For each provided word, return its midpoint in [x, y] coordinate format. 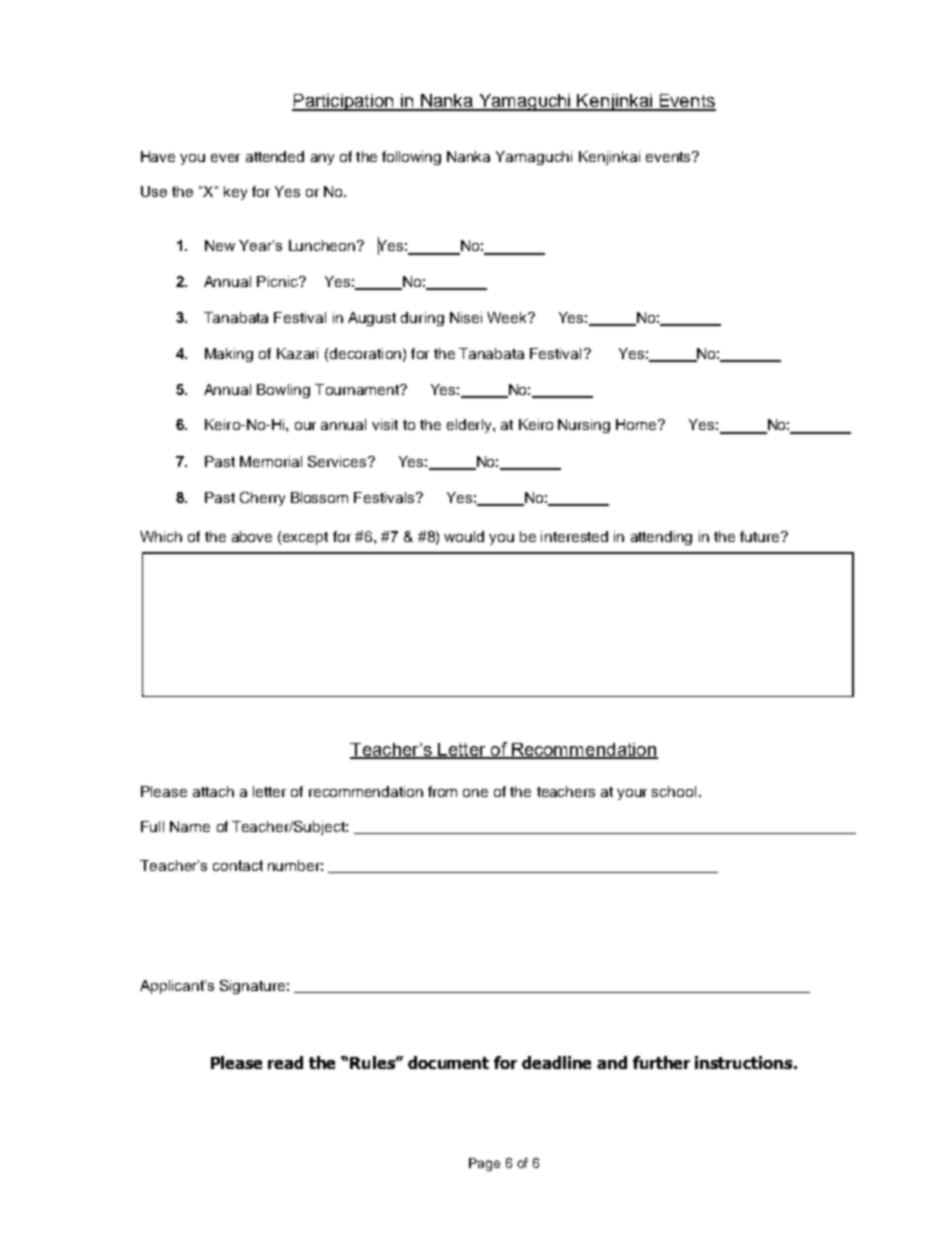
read [285, 1062]
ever [225, 158]
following [411, 158]
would [464, 536]
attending [661, 538]
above [252, 536]
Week [508, 317]
